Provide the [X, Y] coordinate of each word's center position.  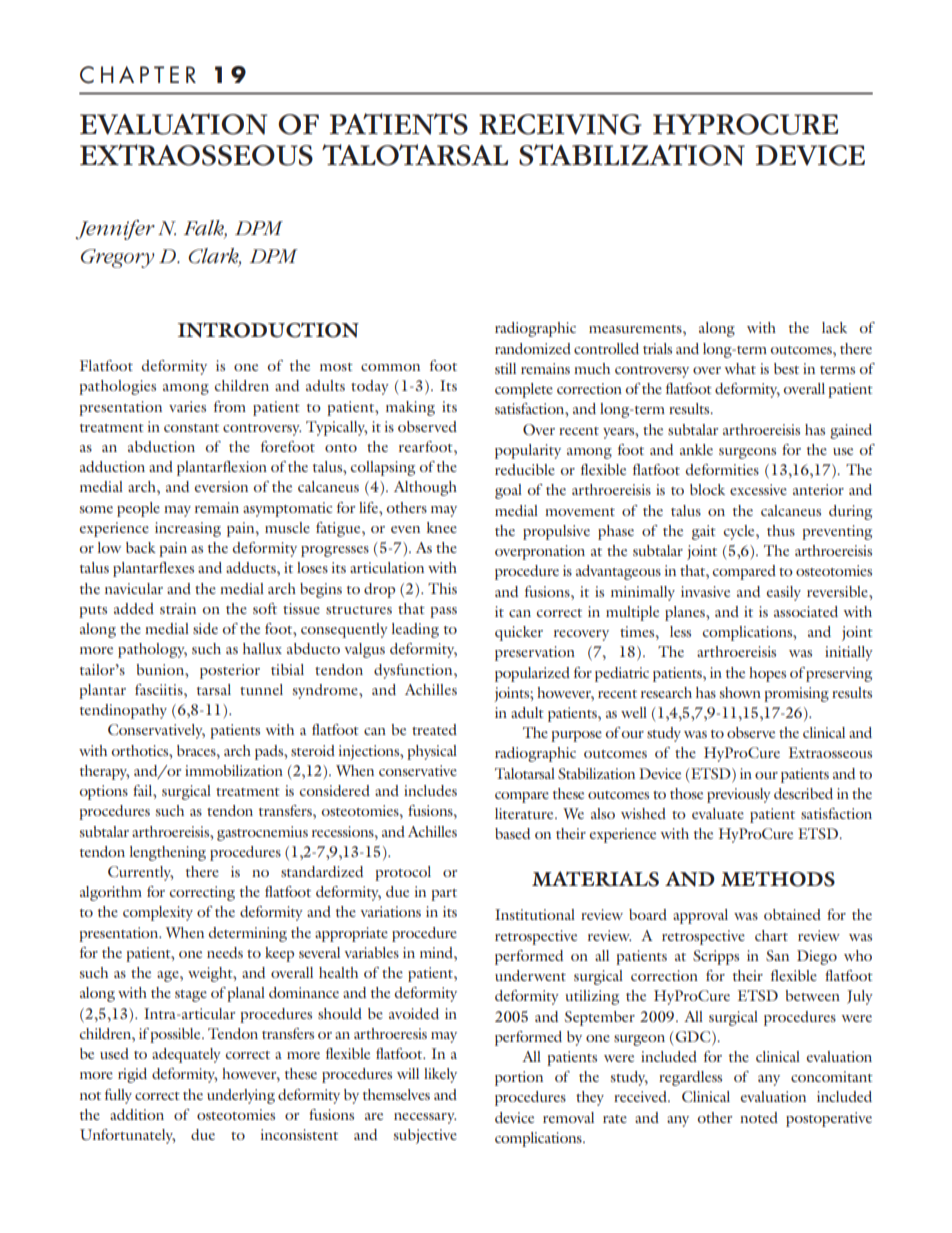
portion [519, 1078]
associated [806, 611]
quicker [519, 633]
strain [178, 608]
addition [137, 1114]
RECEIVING [560, 124]
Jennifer [115, 230]
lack [834, 327]
